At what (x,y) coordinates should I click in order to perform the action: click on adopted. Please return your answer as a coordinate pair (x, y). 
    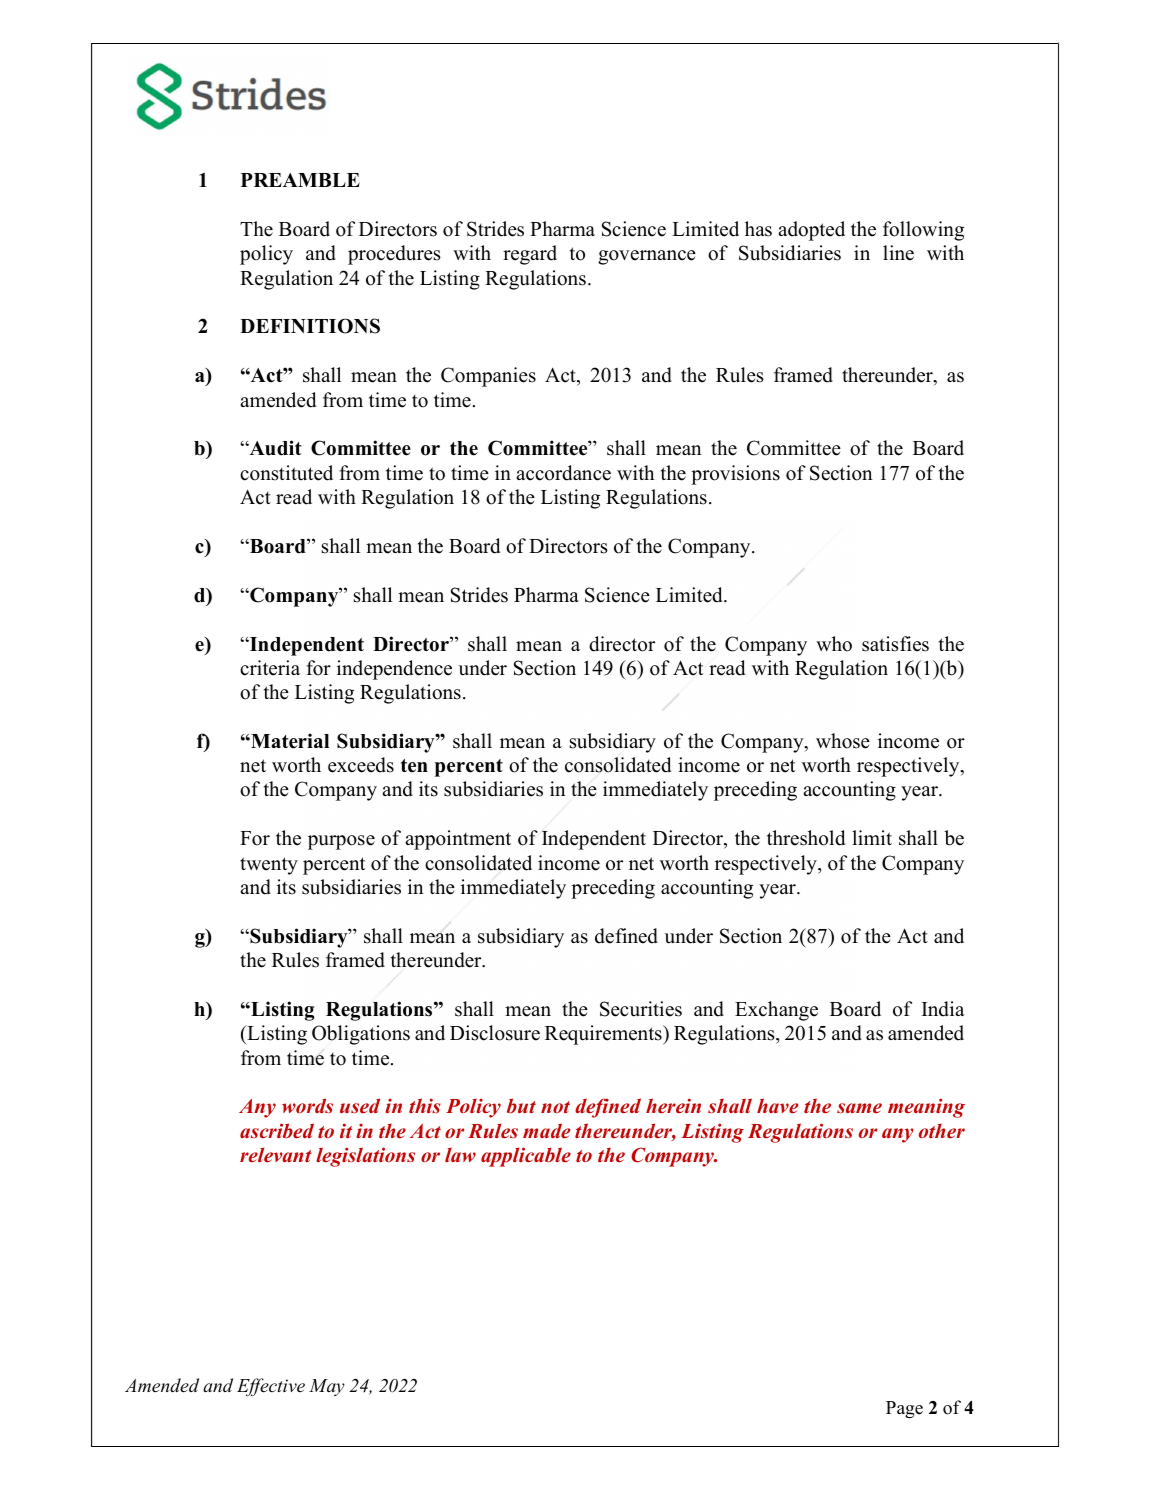
    Looking at the image, I should click on (811, 231).
